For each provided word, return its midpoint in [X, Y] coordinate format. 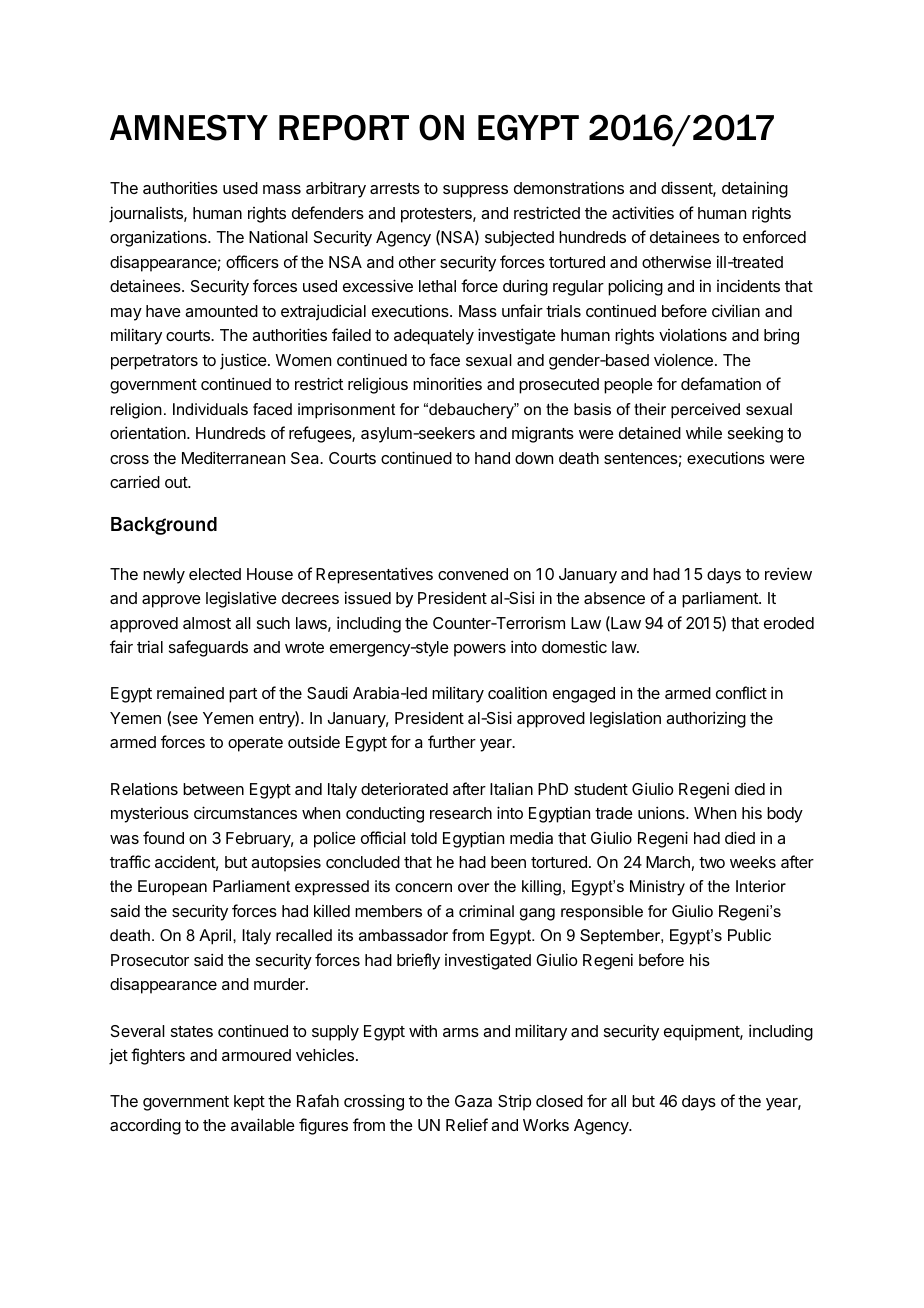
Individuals [210, 409]
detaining [755, 189]
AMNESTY [189, 127]
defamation [721, 383]
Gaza [473, 1101]
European [172, 888]
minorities [447, 383]
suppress [475, 191]
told [424, 838]
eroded [789, 623]
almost [207, 623]
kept [249, 1103]
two [712, 862]
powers [480, 650]
